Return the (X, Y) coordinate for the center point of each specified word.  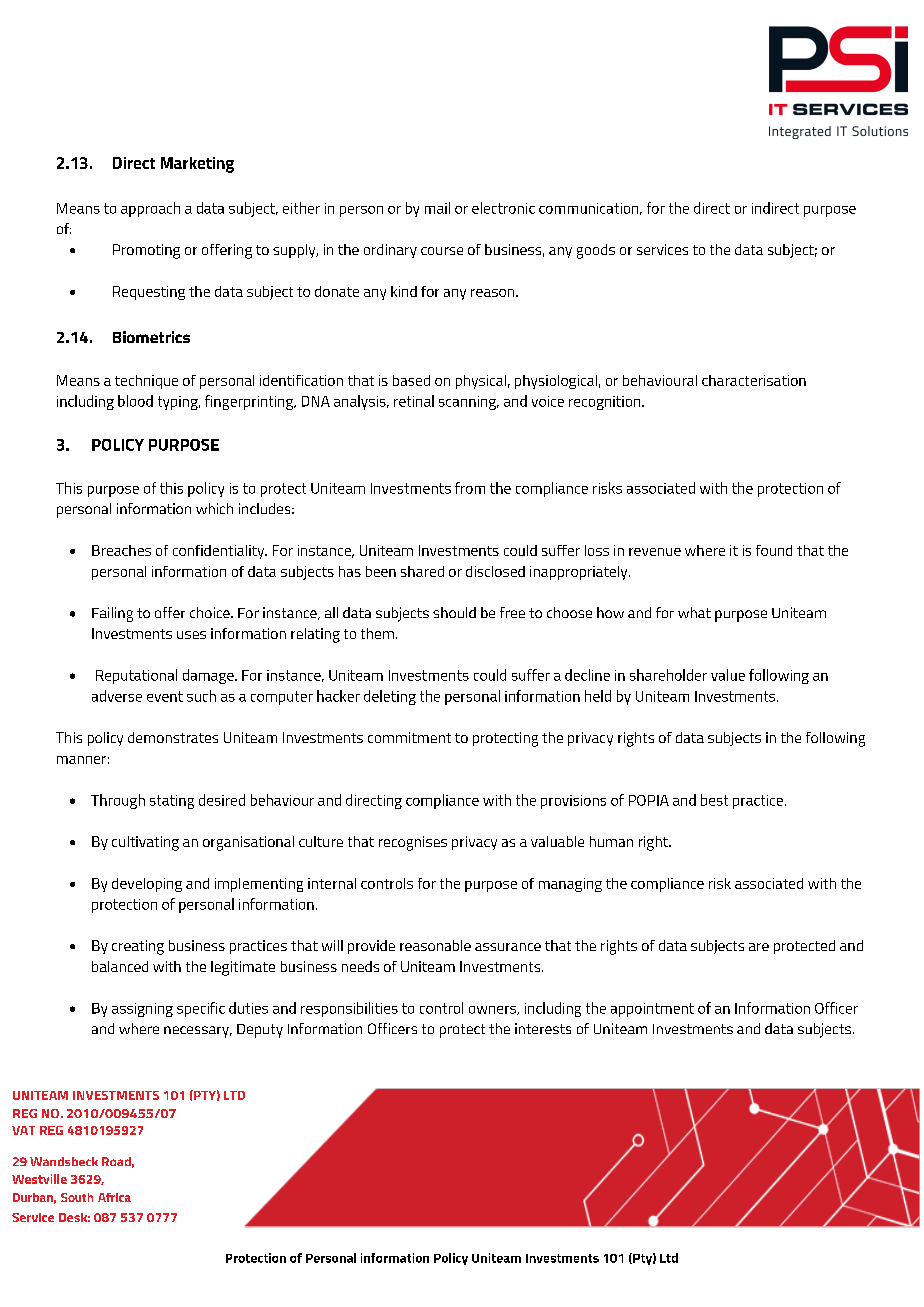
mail (437, 208)
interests (543, 1028)
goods (596, 251)
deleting (390, 697)
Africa (114, 1197)
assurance (508, 947)
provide (371, 947)
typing (179, 403)
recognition (606, 403)
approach (150, 209)
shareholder (668, 675)
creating (138, 947)
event (165, 696)
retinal (414, 401)
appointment (652, 1010)
